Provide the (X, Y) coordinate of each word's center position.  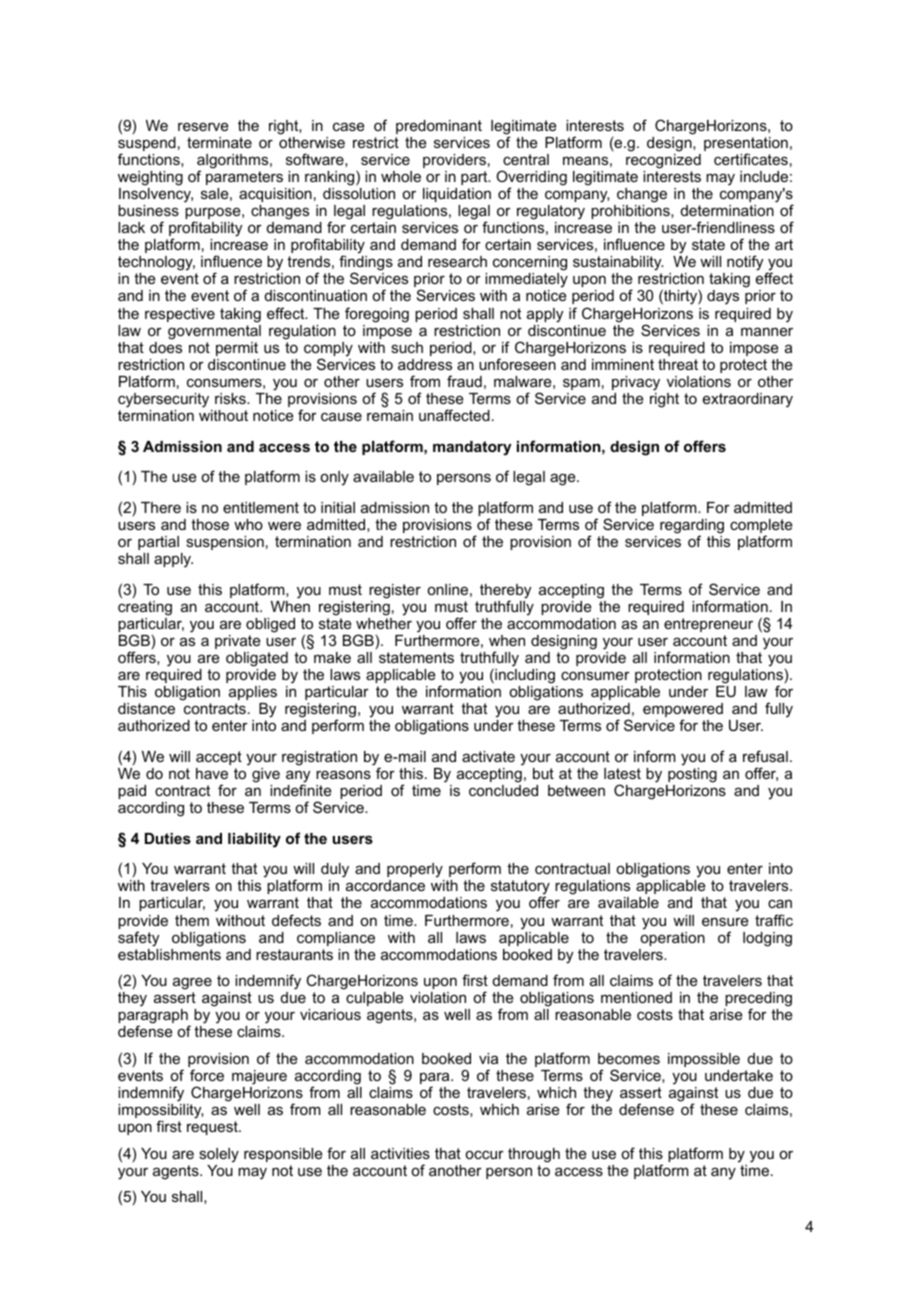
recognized (663, 161)
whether (384, 623)
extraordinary (748, 400)
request (213, 1128)
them (192, 920)
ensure (725, 921)
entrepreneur (708, 625)
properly (415, 870)
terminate (219, 142)
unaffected (454, 415)
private (238, 642)
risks (231, 398)
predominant (439, 127)
